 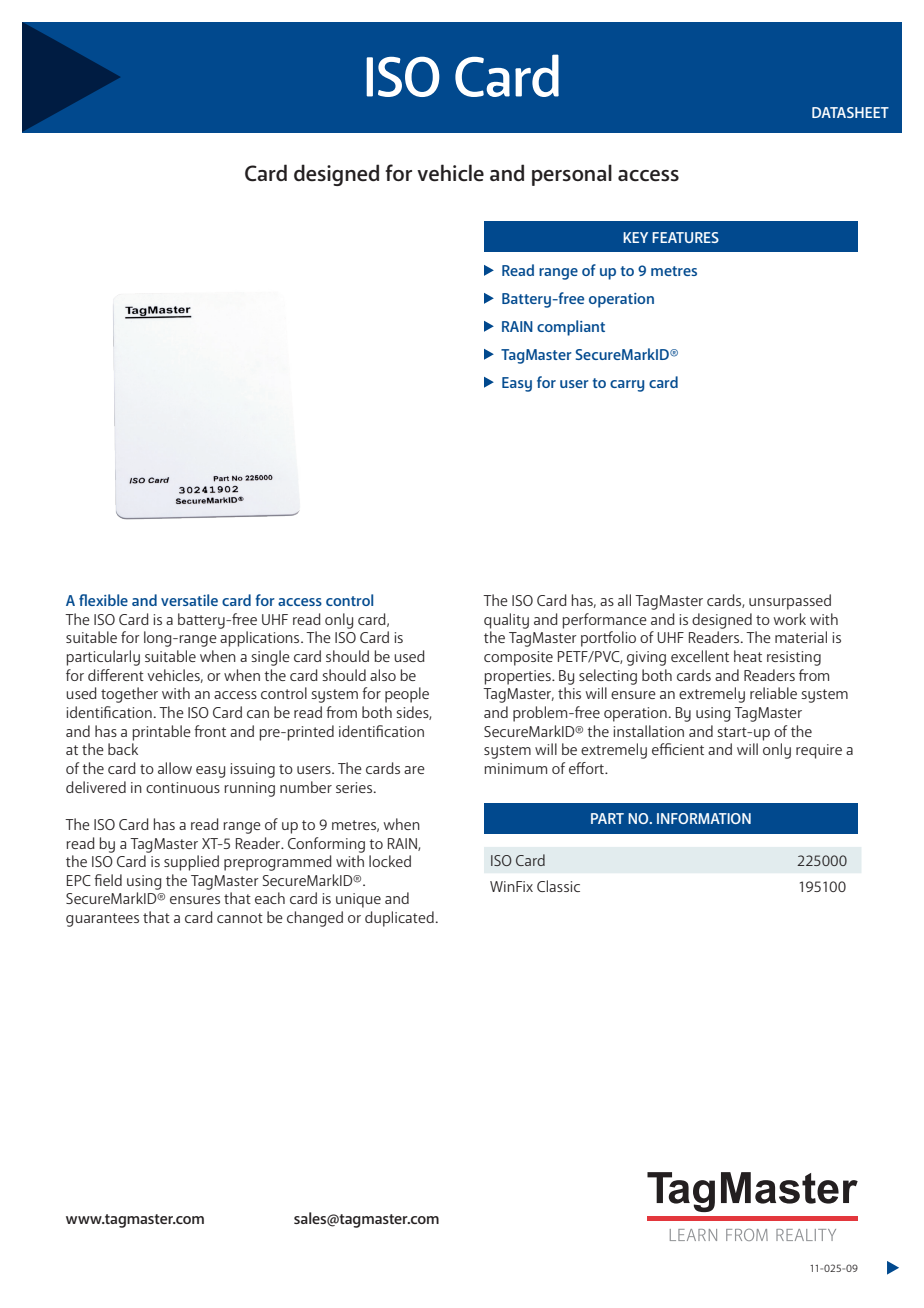 I want to click on DATASHEET, so click(x=850, y=112).
